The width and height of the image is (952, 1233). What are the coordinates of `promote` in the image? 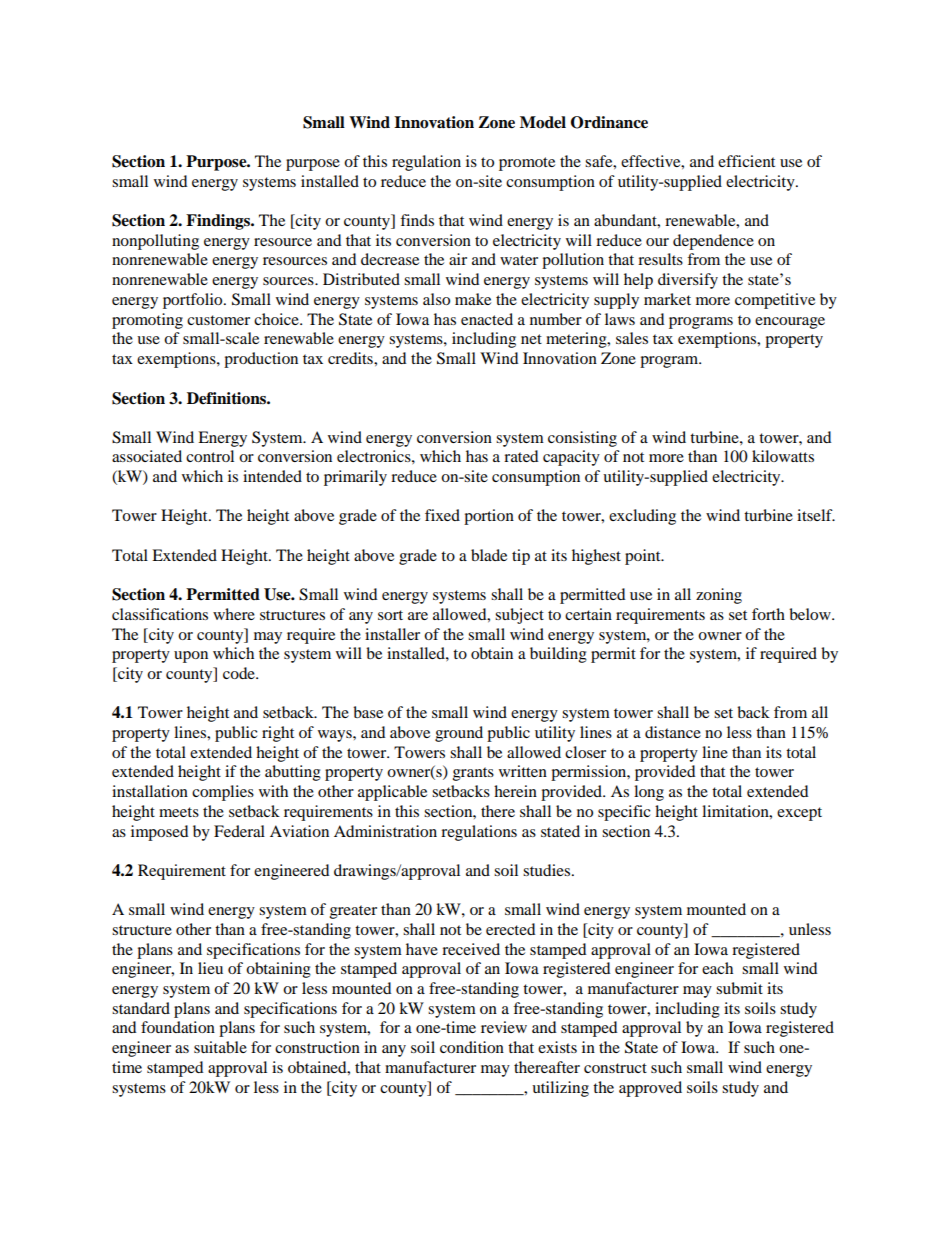 It's located at (527, 164).
